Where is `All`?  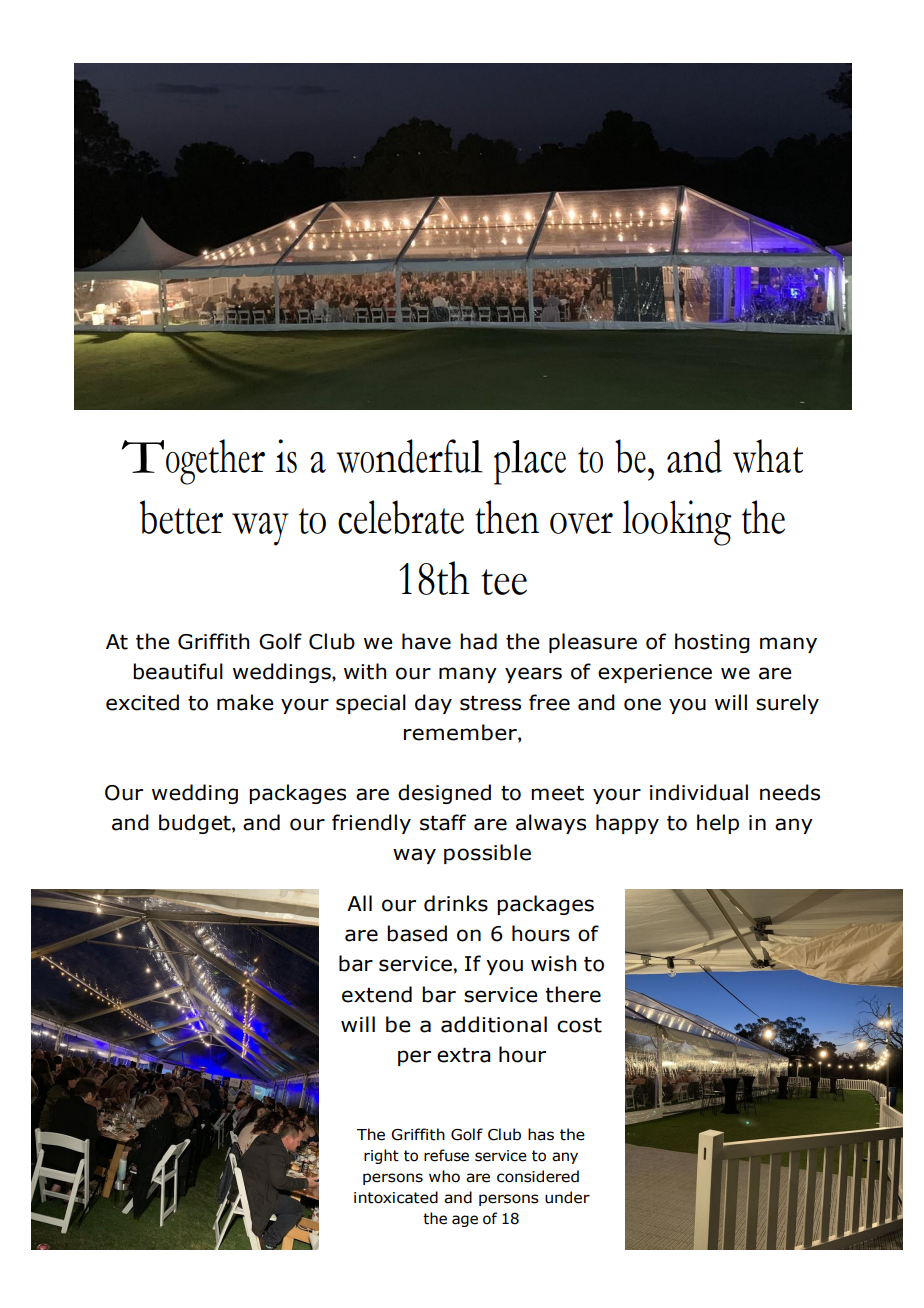 All is located at coordinates (359, 903).
